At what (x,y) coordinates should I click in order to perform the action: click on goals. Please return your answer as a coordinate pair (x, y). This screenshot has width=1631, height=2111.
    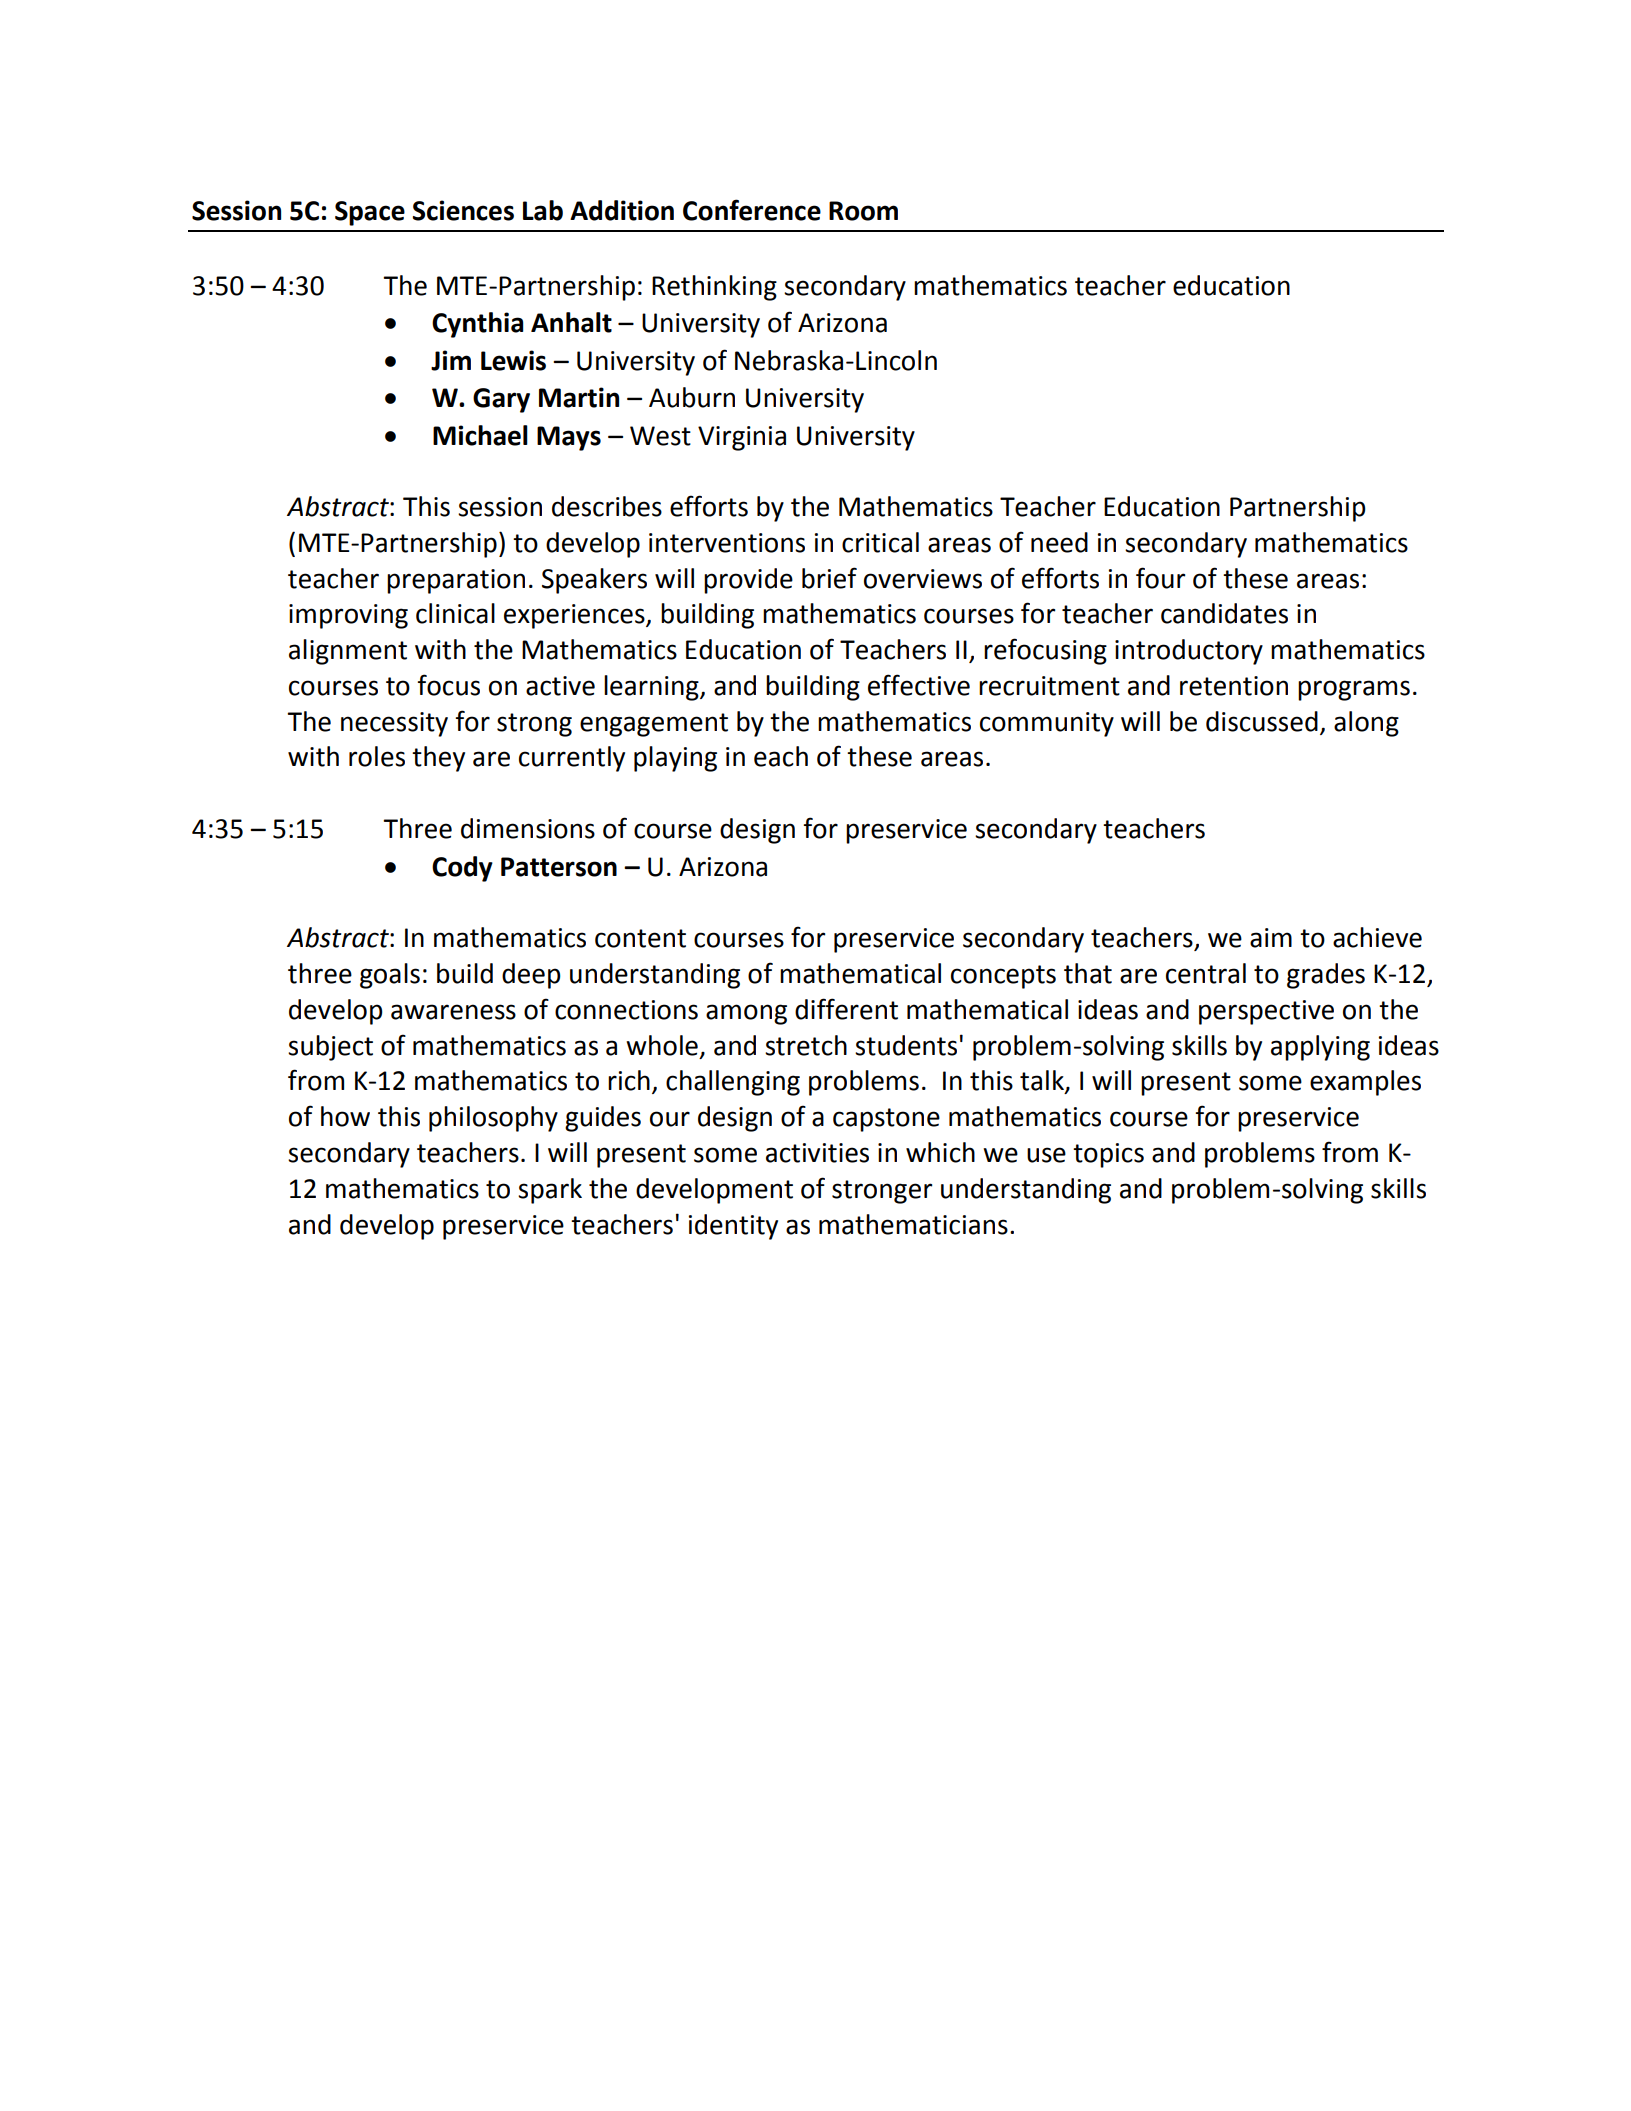
    Looking at the image, I should click on (390, 976).
